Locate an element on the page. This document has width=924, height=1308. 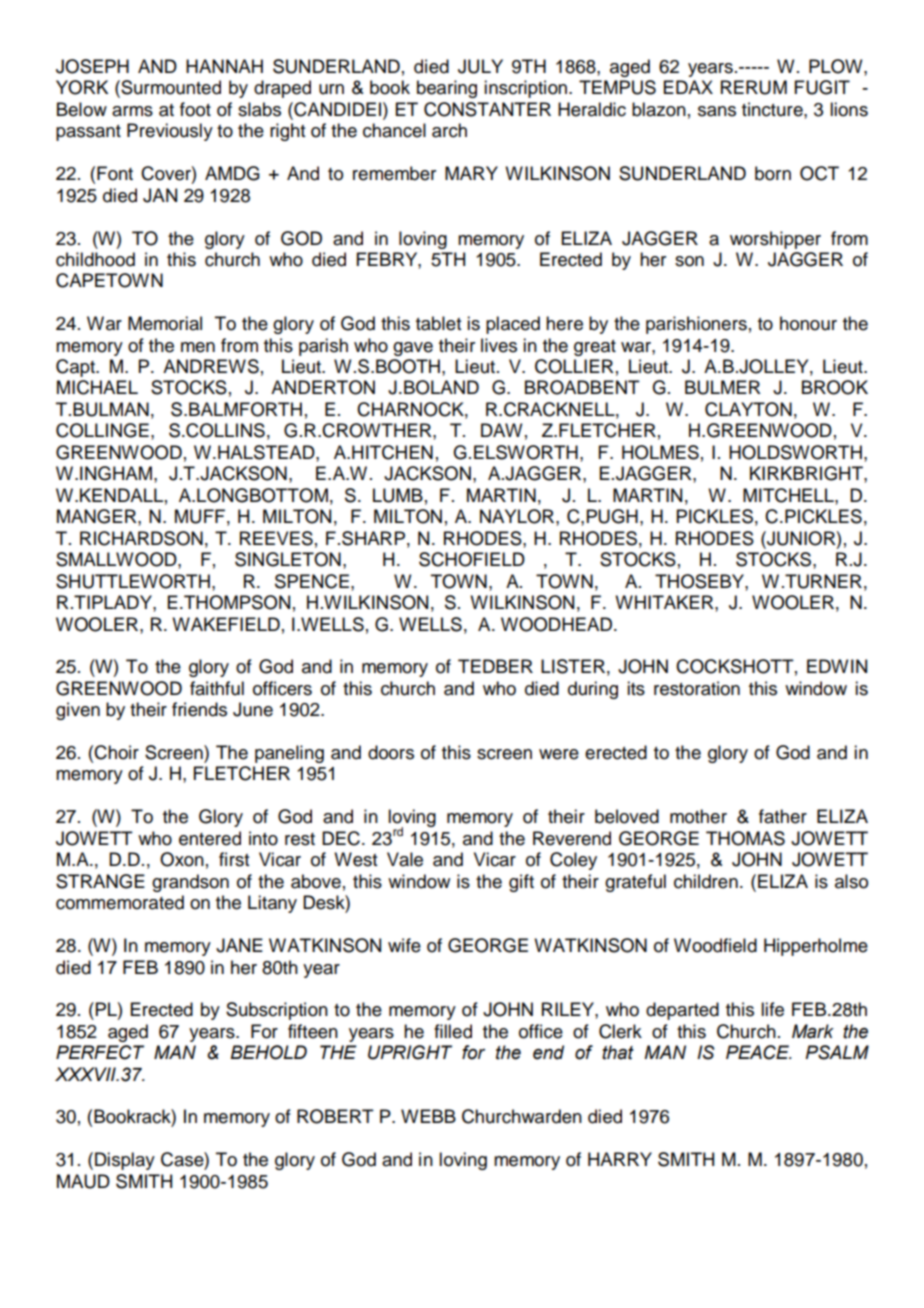
placed is located at coordinates (513, 325).
